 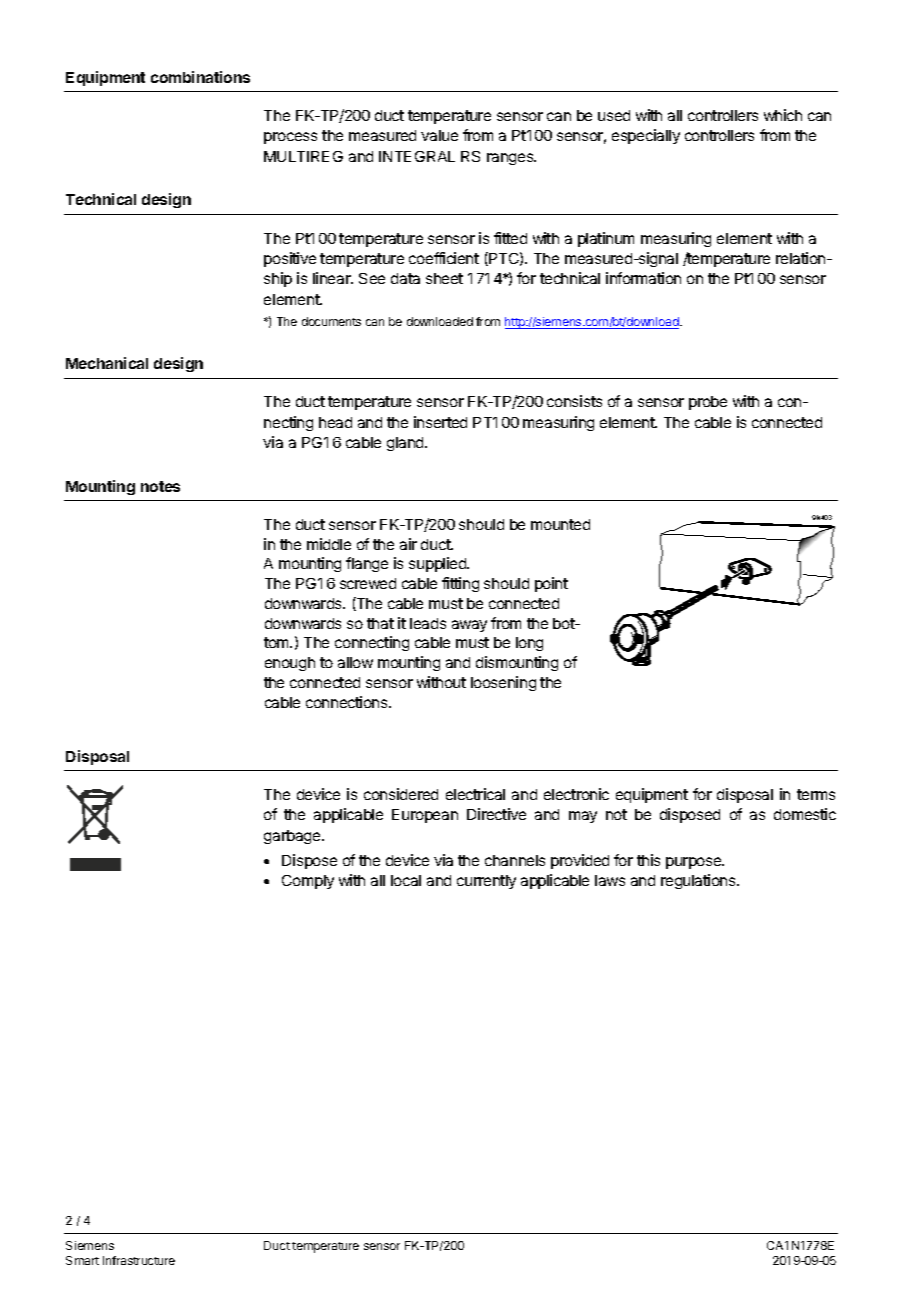 I want to click on Infrastructure, so click(x=139, y=1260).
